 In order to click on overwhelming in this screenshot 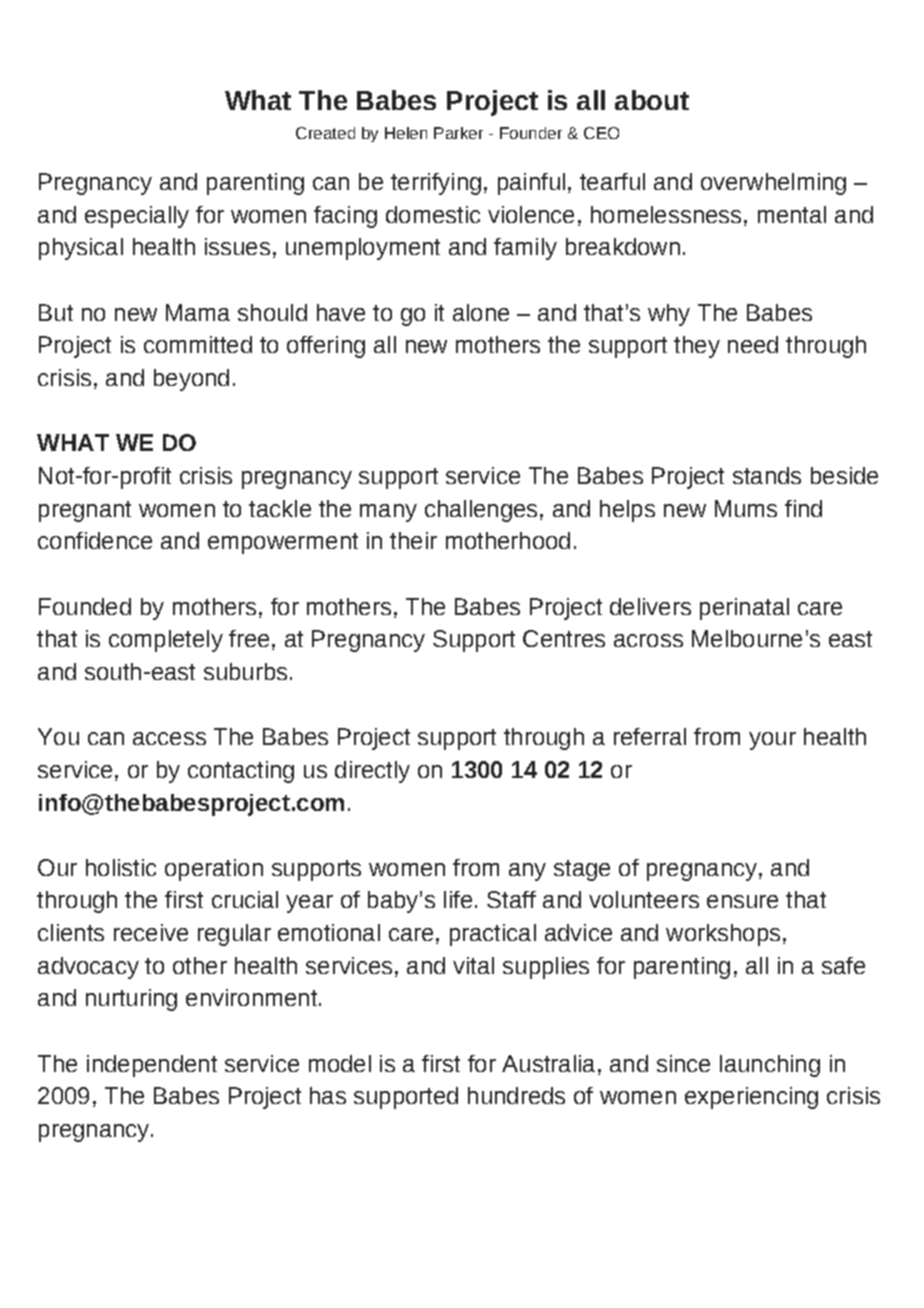, I will do `click(773, 184)`.
